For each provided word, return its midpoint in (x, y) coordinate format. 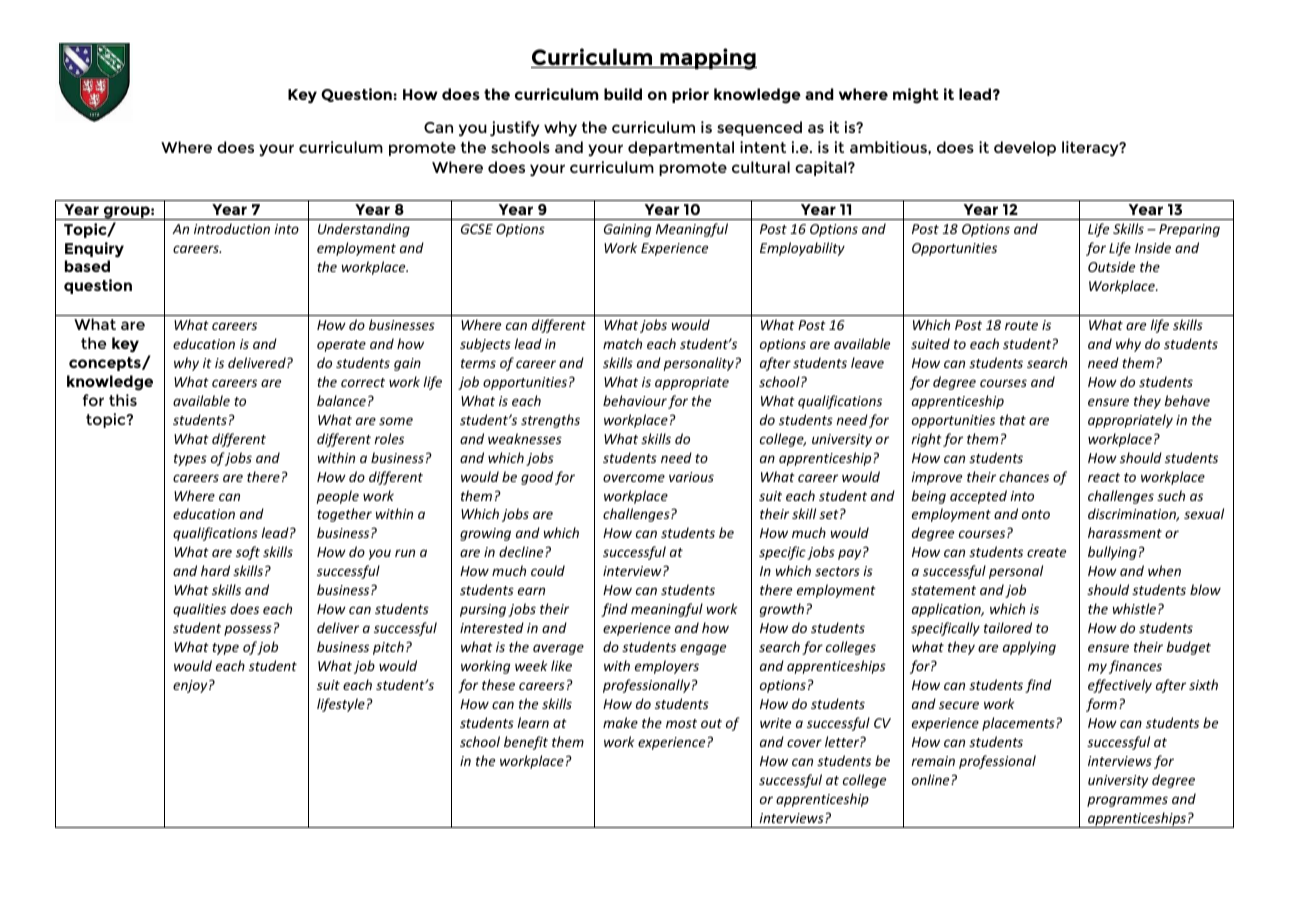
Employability (802, 249)
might (916, 96)
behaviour (635, 400)
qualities (199, 610)
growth (782, 610)
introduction (232, 228)
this (123, 400)
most (681, 723)
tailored (1008, 627)
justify (515, 129)
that (1013, 419)
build (623, 94)
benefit (526, 743)
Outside (1111, 266)
